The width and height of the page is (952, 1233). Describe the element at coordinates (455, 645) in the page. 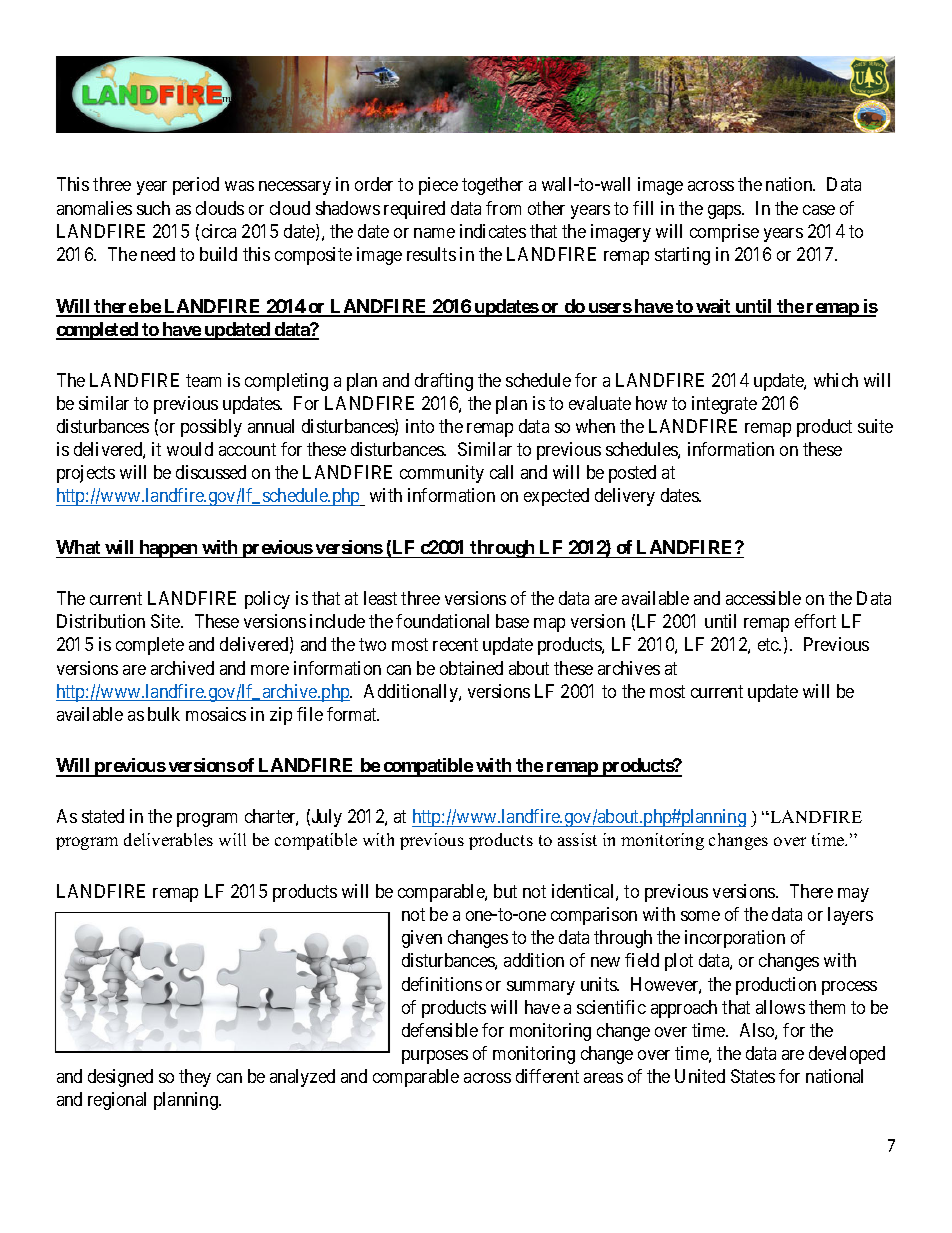

I see `recent` at that location.
